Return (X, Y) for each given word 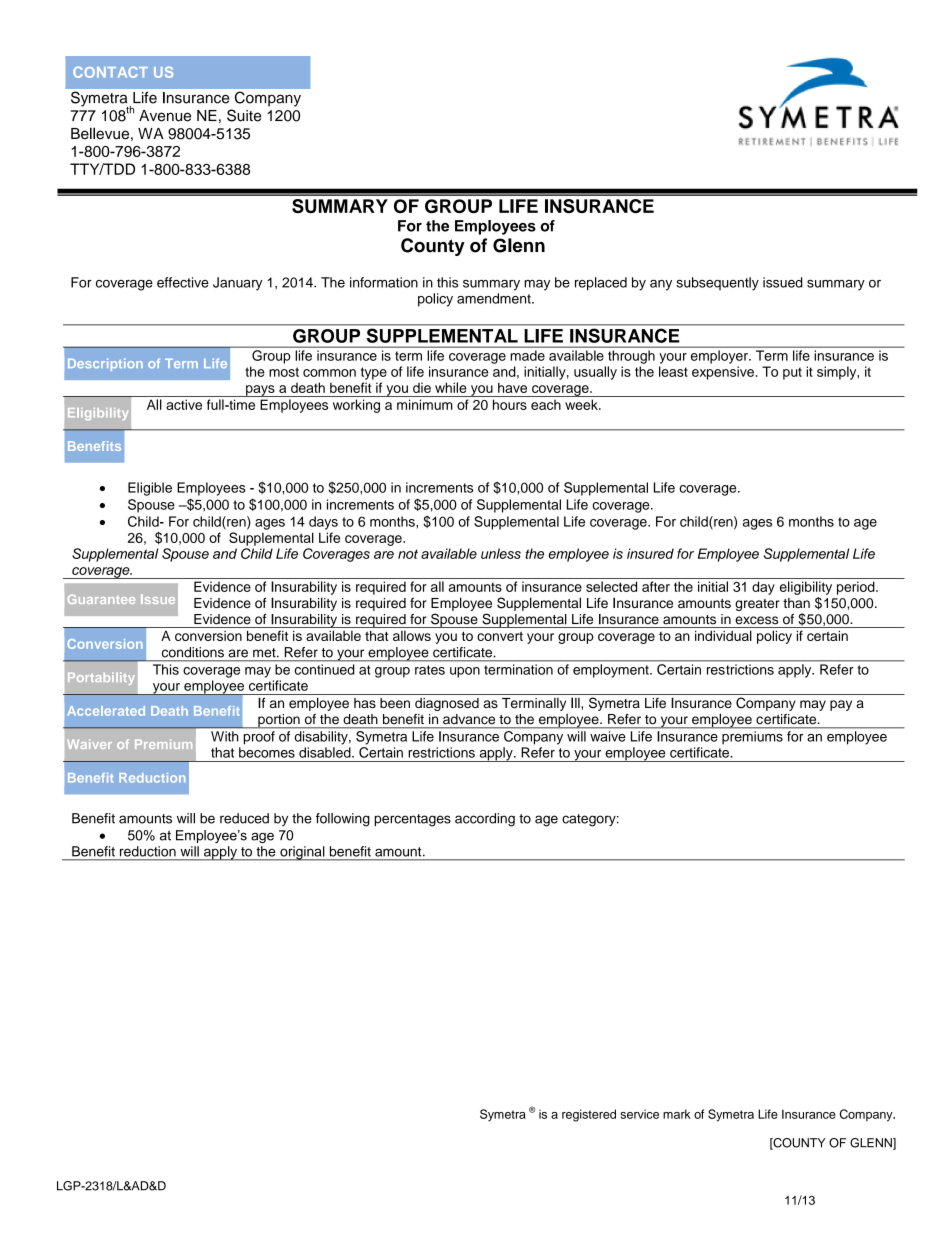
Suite (244, 115)
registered (589, 1115)
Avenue (165, 116)
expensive (723, 373)
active (184, 404)
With (224, 736)
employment (612, 671)
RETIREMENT (772, 141)
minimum (425, 404)
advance (469, 719)
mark (677, 1114)
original (302, 853)
